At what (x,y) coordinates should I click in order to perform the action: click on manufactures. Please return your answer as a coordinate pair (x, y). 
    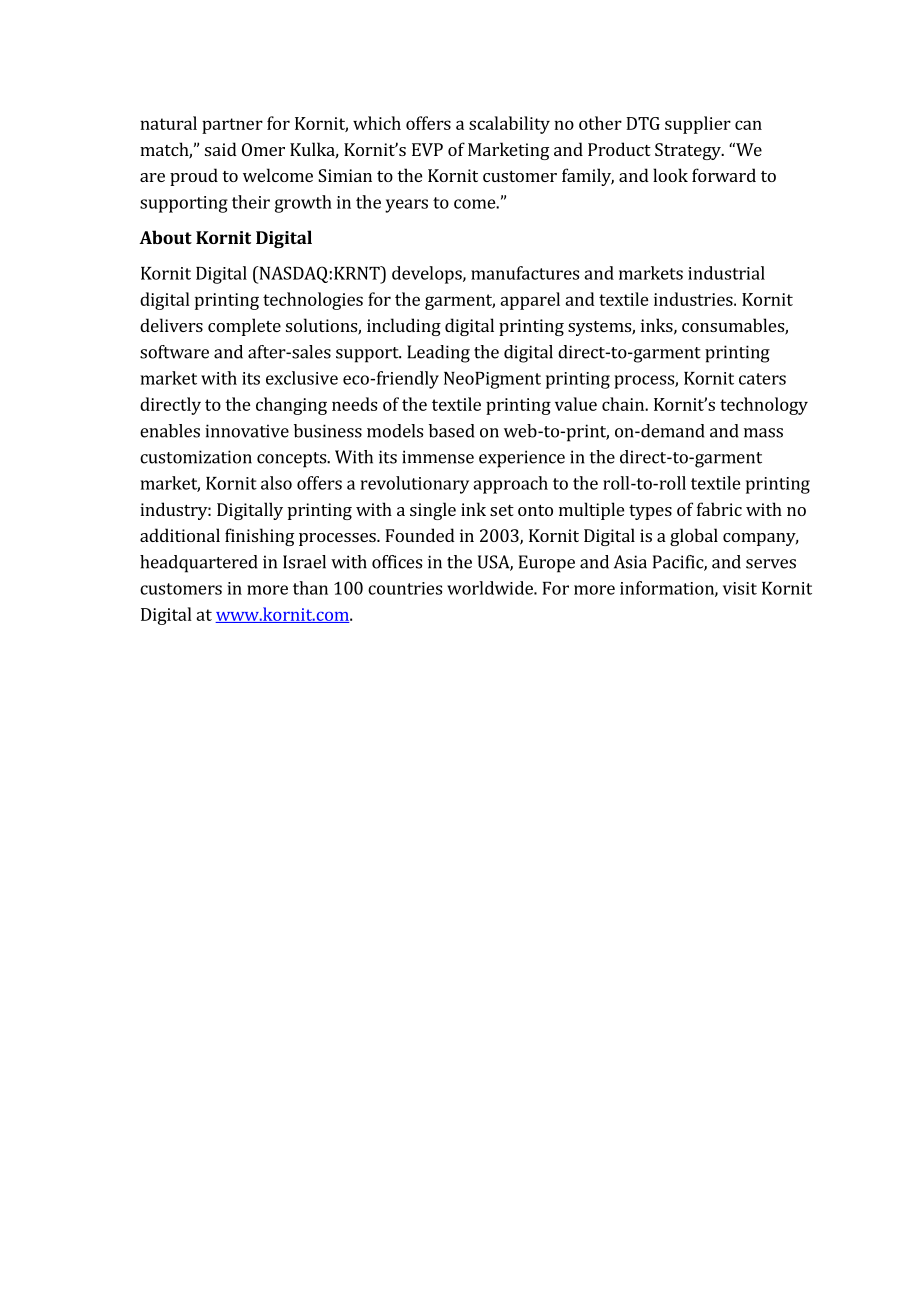
    Looking at the image, I should click on (525, 273).
